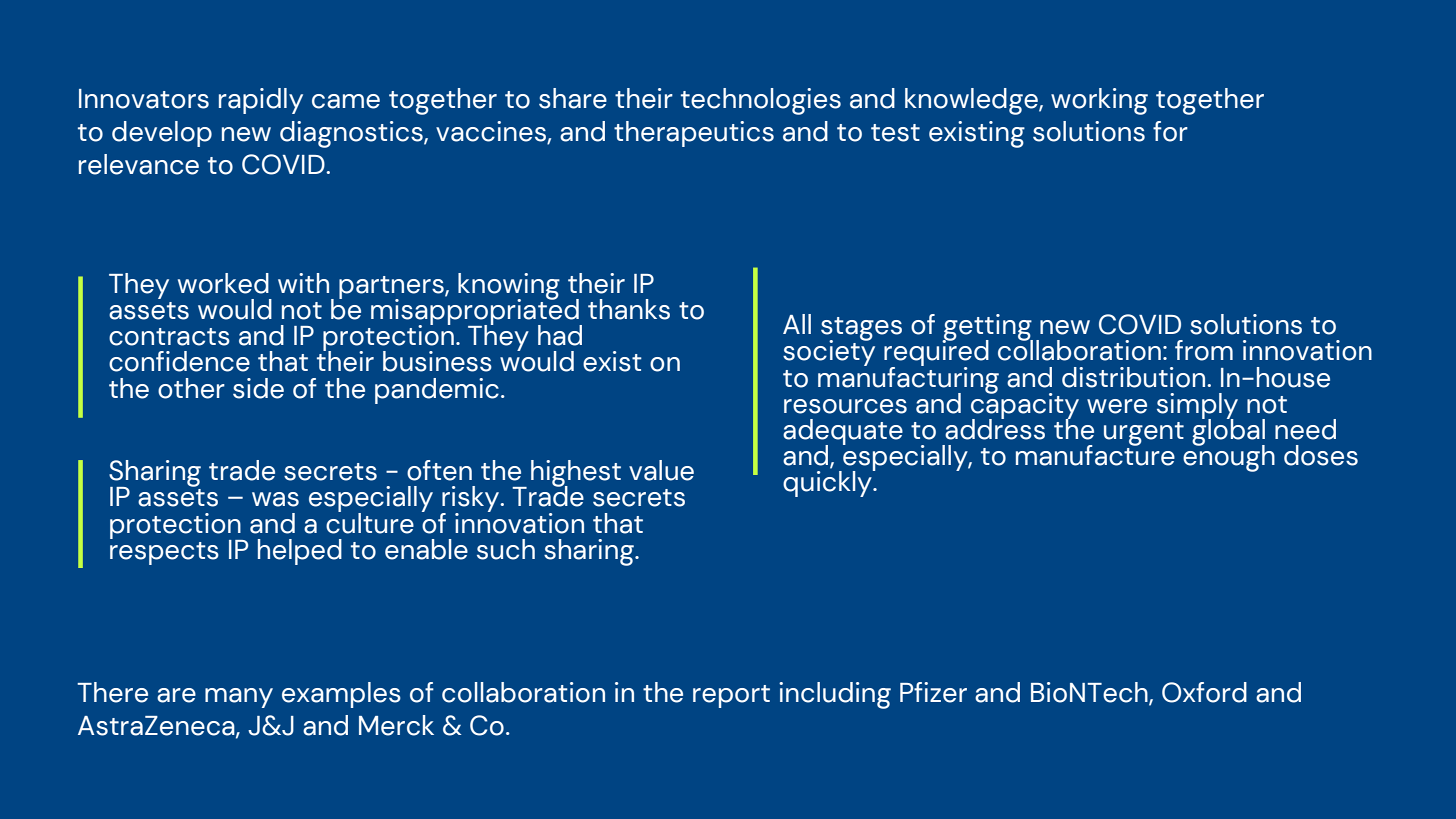 This screenshot has height=819, width=1456. What do you see at coordinates (223, 283) in the screenshot?
I see `worked` at bounding box center [223, 283].
